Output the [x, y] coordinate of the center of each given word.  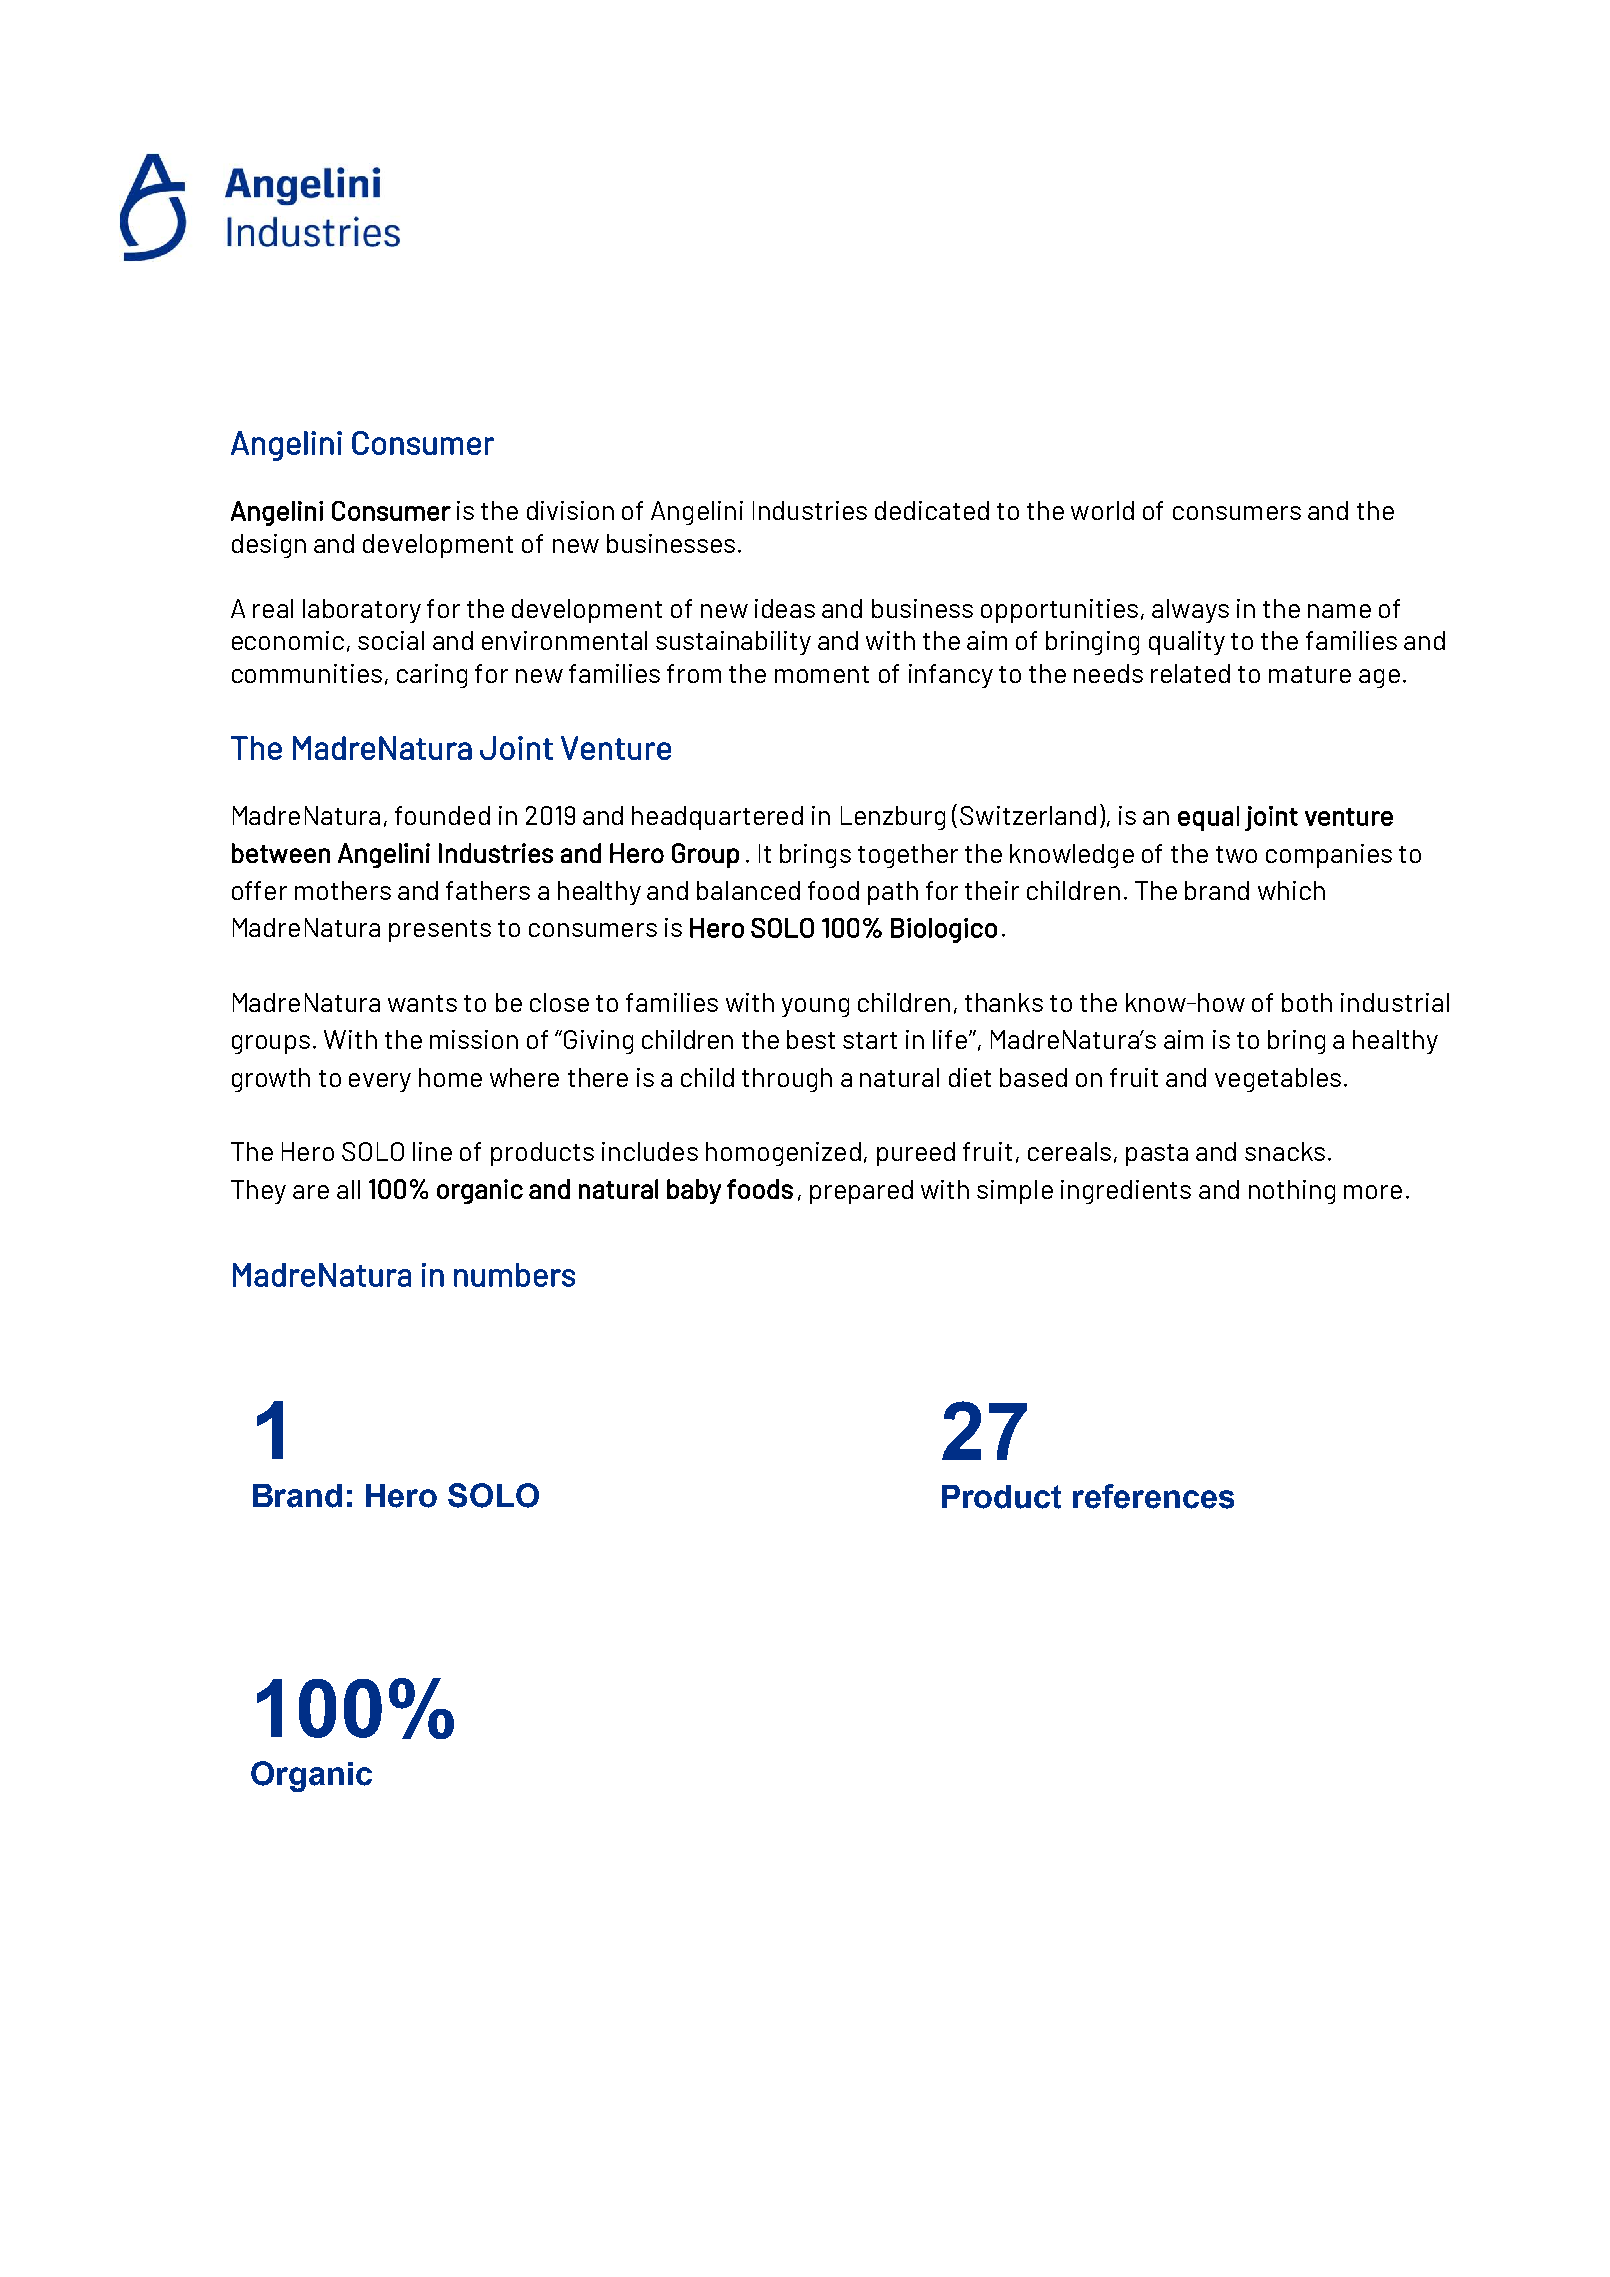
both [1307, 1002]
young [815, 1007]
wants [422, 1003]
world [1102, 510]
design [269, 546]
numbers [514, 1275]
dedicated [932, 510]
